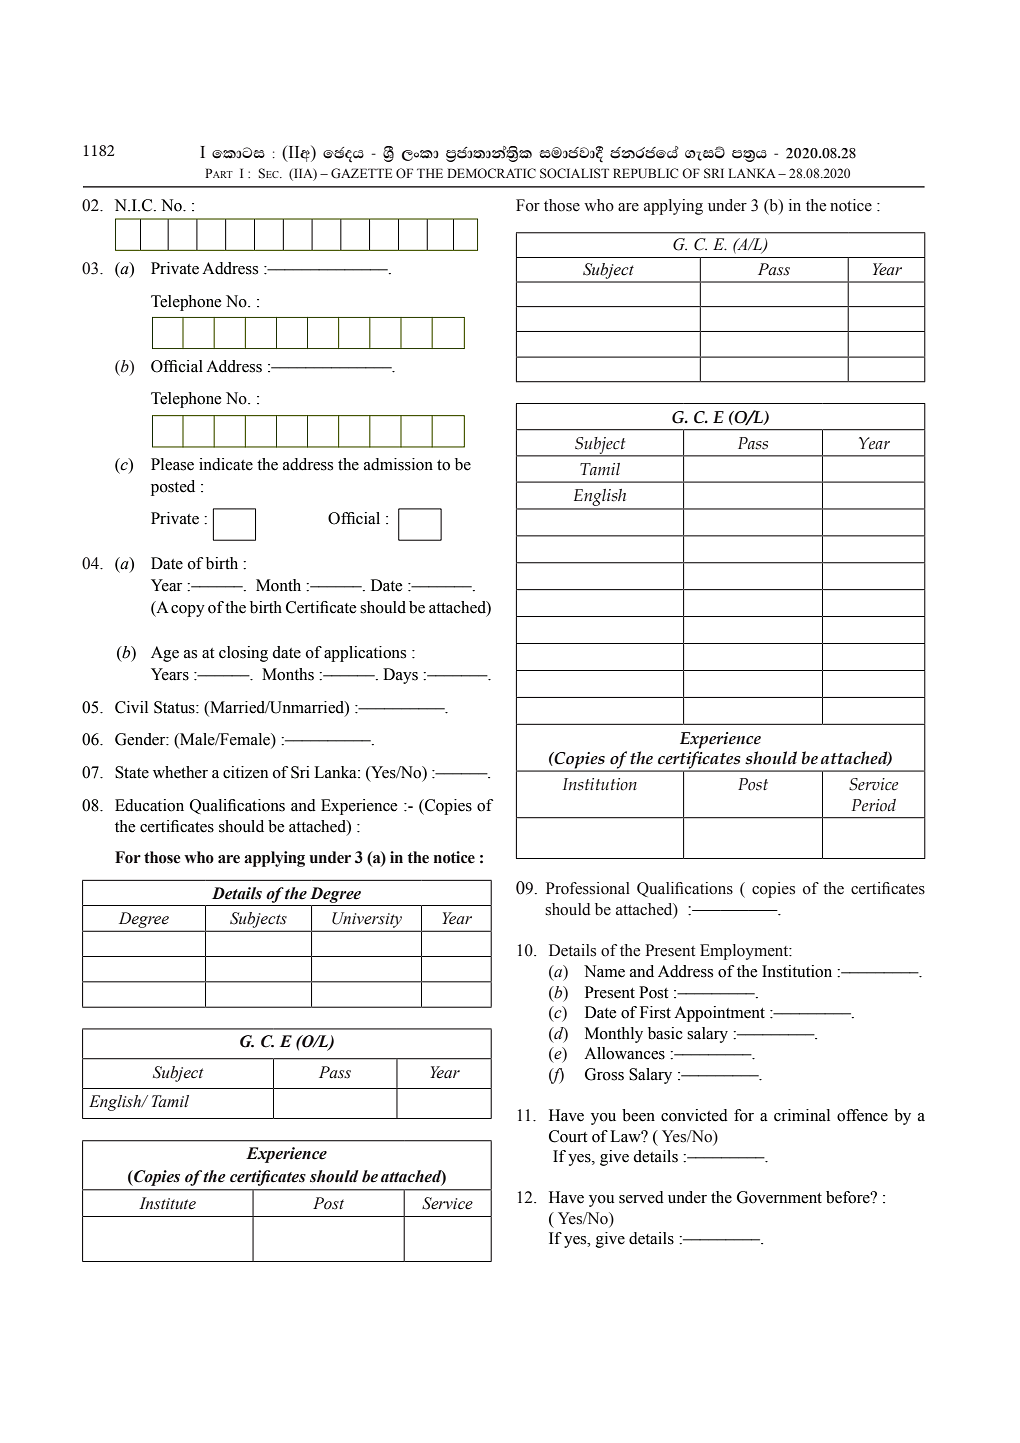 The width and height of the screenshot is (1020, 1443). What do you see at coordinates (491, 173) in the screenshot?
I see `DEMOCRATIC` at bounding box center [491, 173].
